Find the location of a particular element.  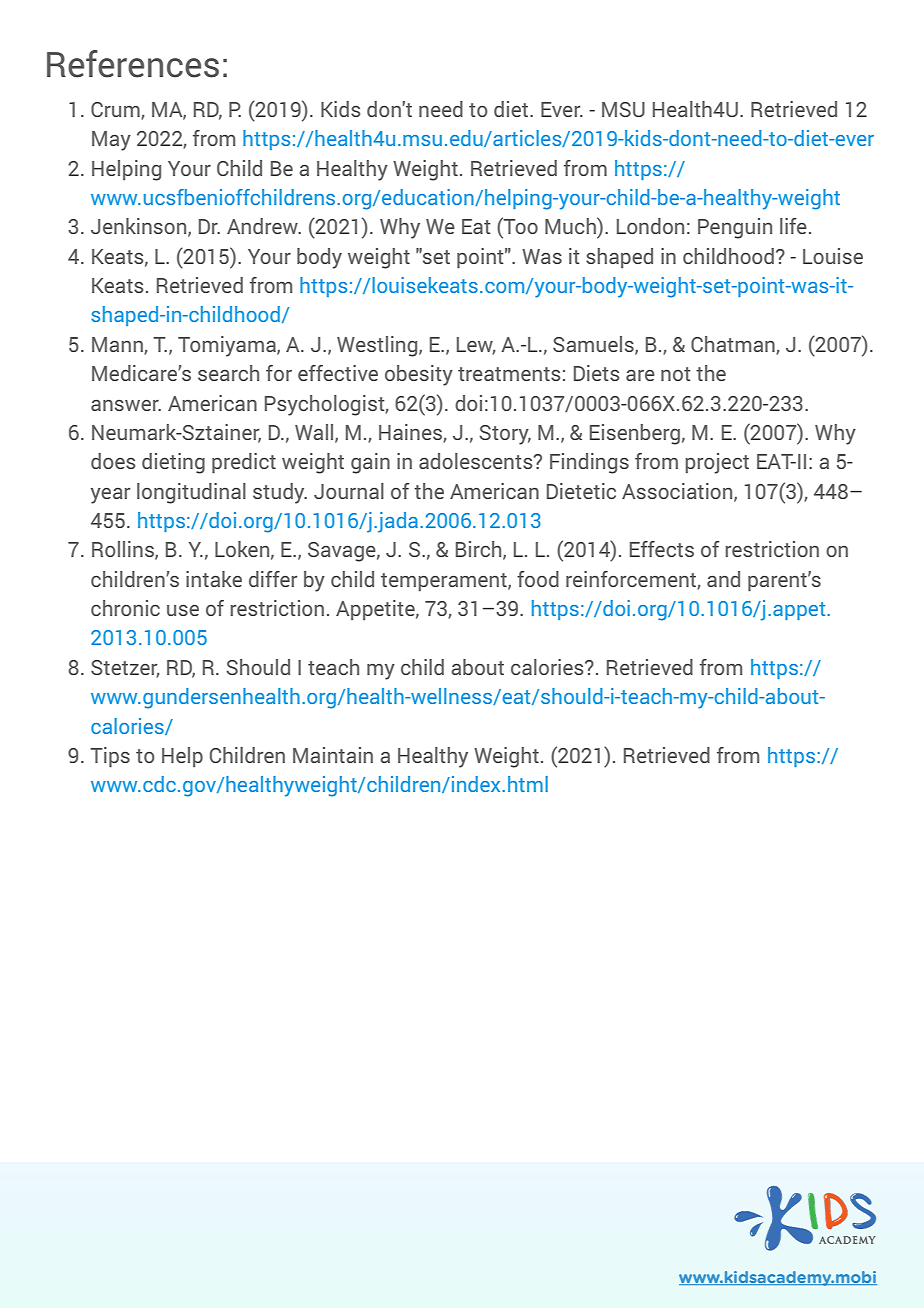

Maintain is located at coordinates (333, 755).
